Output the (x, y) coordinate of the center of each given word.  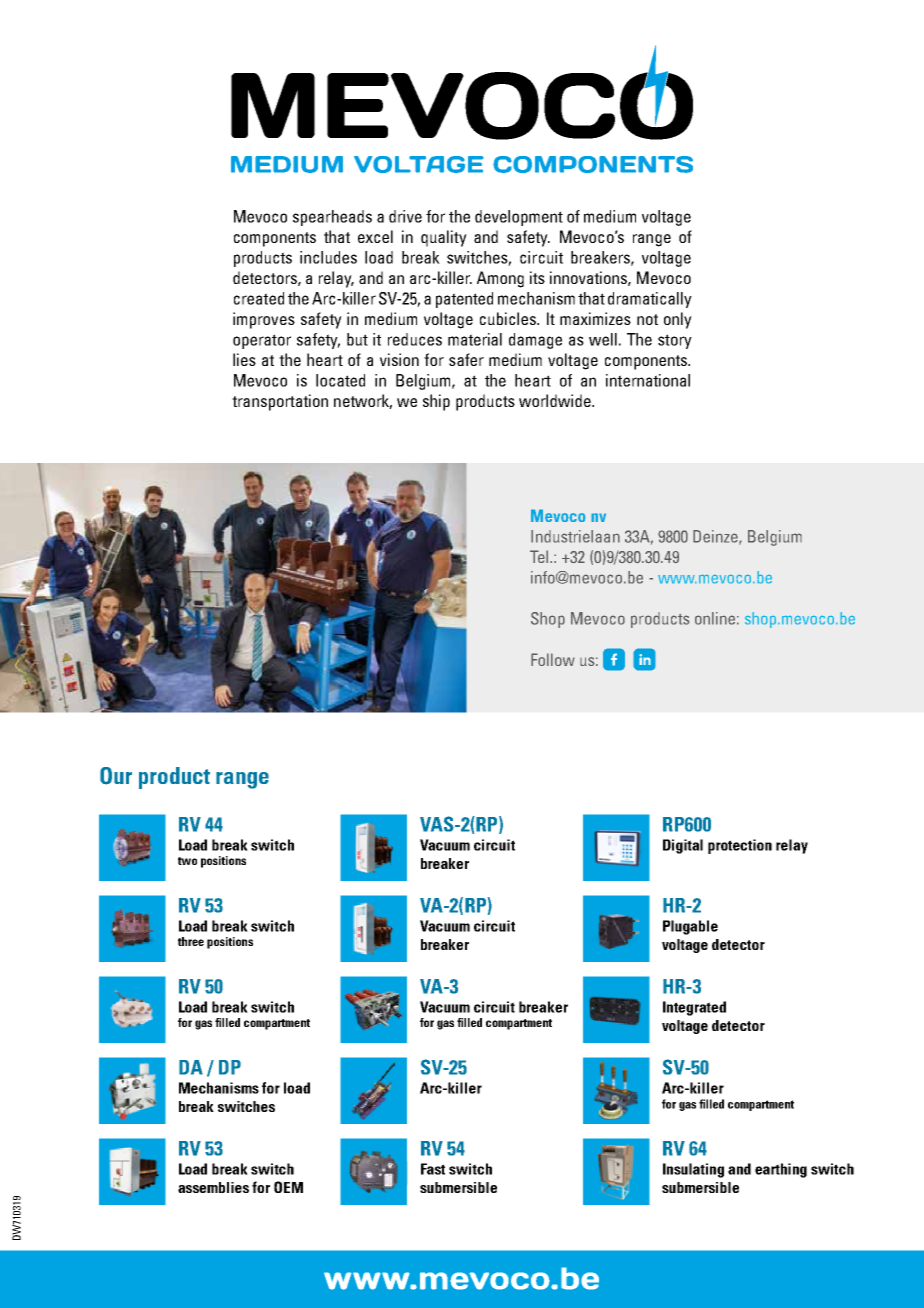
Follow (553, 659)
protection (740, 846)
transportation (280, 402)
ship (436, 402)
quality (444, 238)
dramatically (650, 300)
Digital (683, 846)
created (259, 298)
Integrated (694, 1008)
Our (116, 776)
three (191, 941)
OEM (288, 1187)
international (648, 380)
